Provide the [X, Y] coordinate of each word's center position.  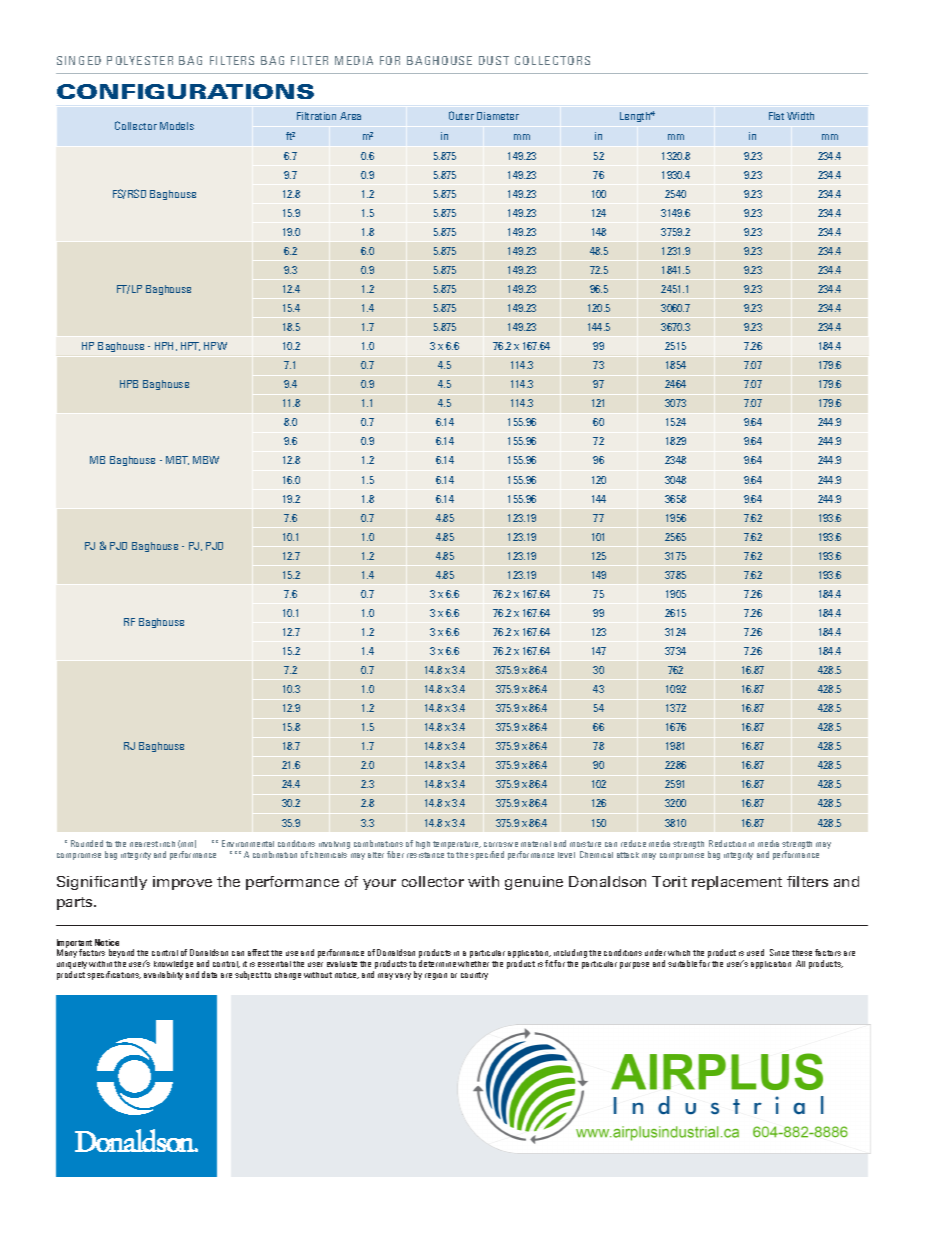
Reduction [727, 843]
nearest [144, 844]
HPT [190, 346]
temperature [457, 845]
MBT [177, 460]
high [423, 845]
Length [636, 117]
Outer [461, 115]
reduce [633, 843]
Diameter [498, 116]
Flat [776, 116]
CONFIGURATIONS [185, 91]
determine [437, 963]
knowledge [173, 966]
